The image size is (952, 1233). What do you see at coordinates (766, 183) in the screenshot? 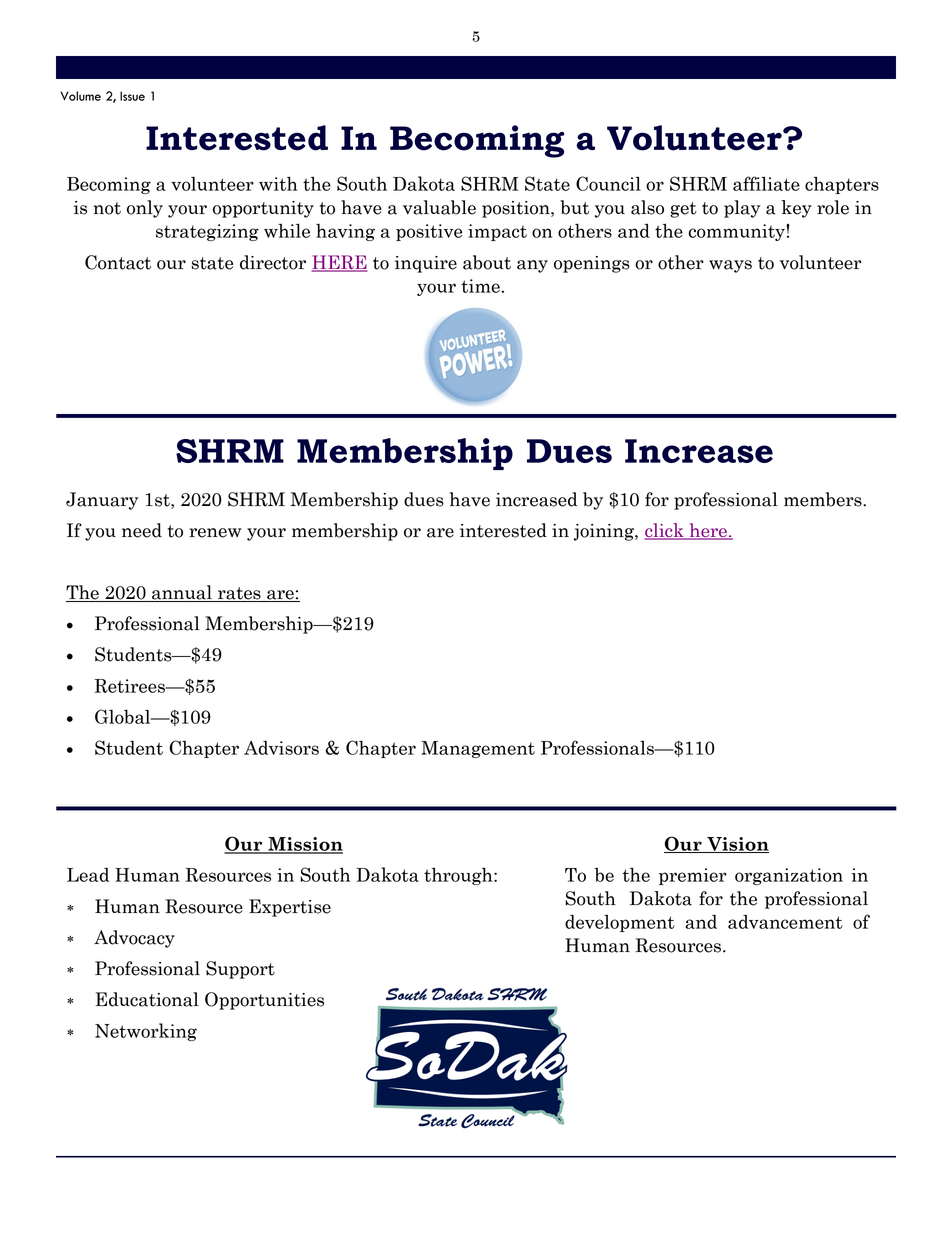
I see `affiliate` at bounding box center [766, 183].
